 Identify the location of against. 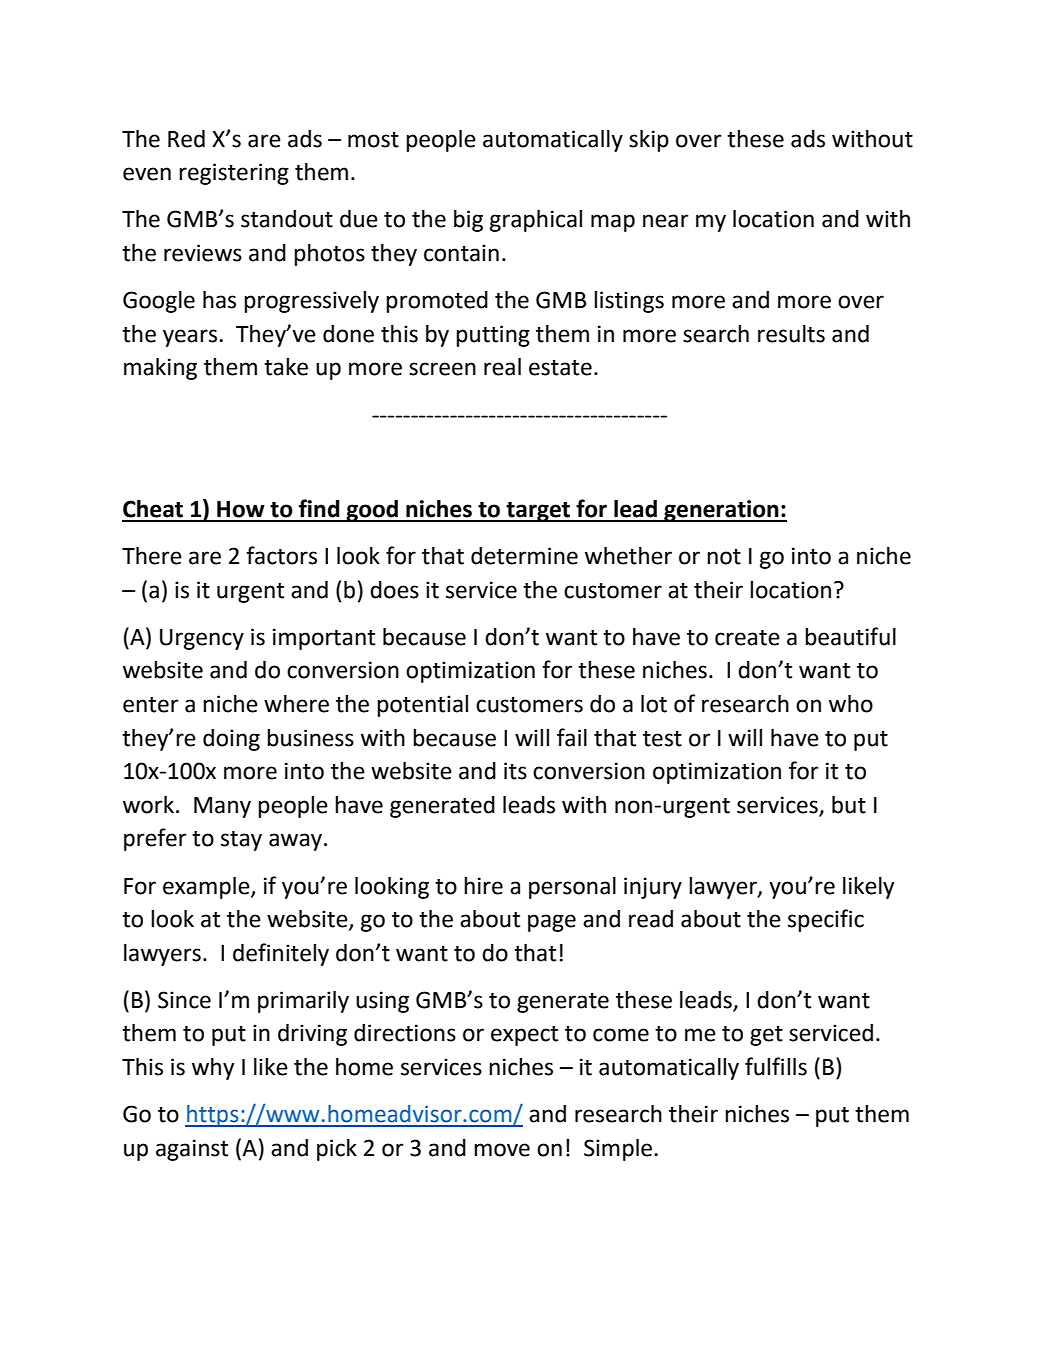
(192, 1150).
